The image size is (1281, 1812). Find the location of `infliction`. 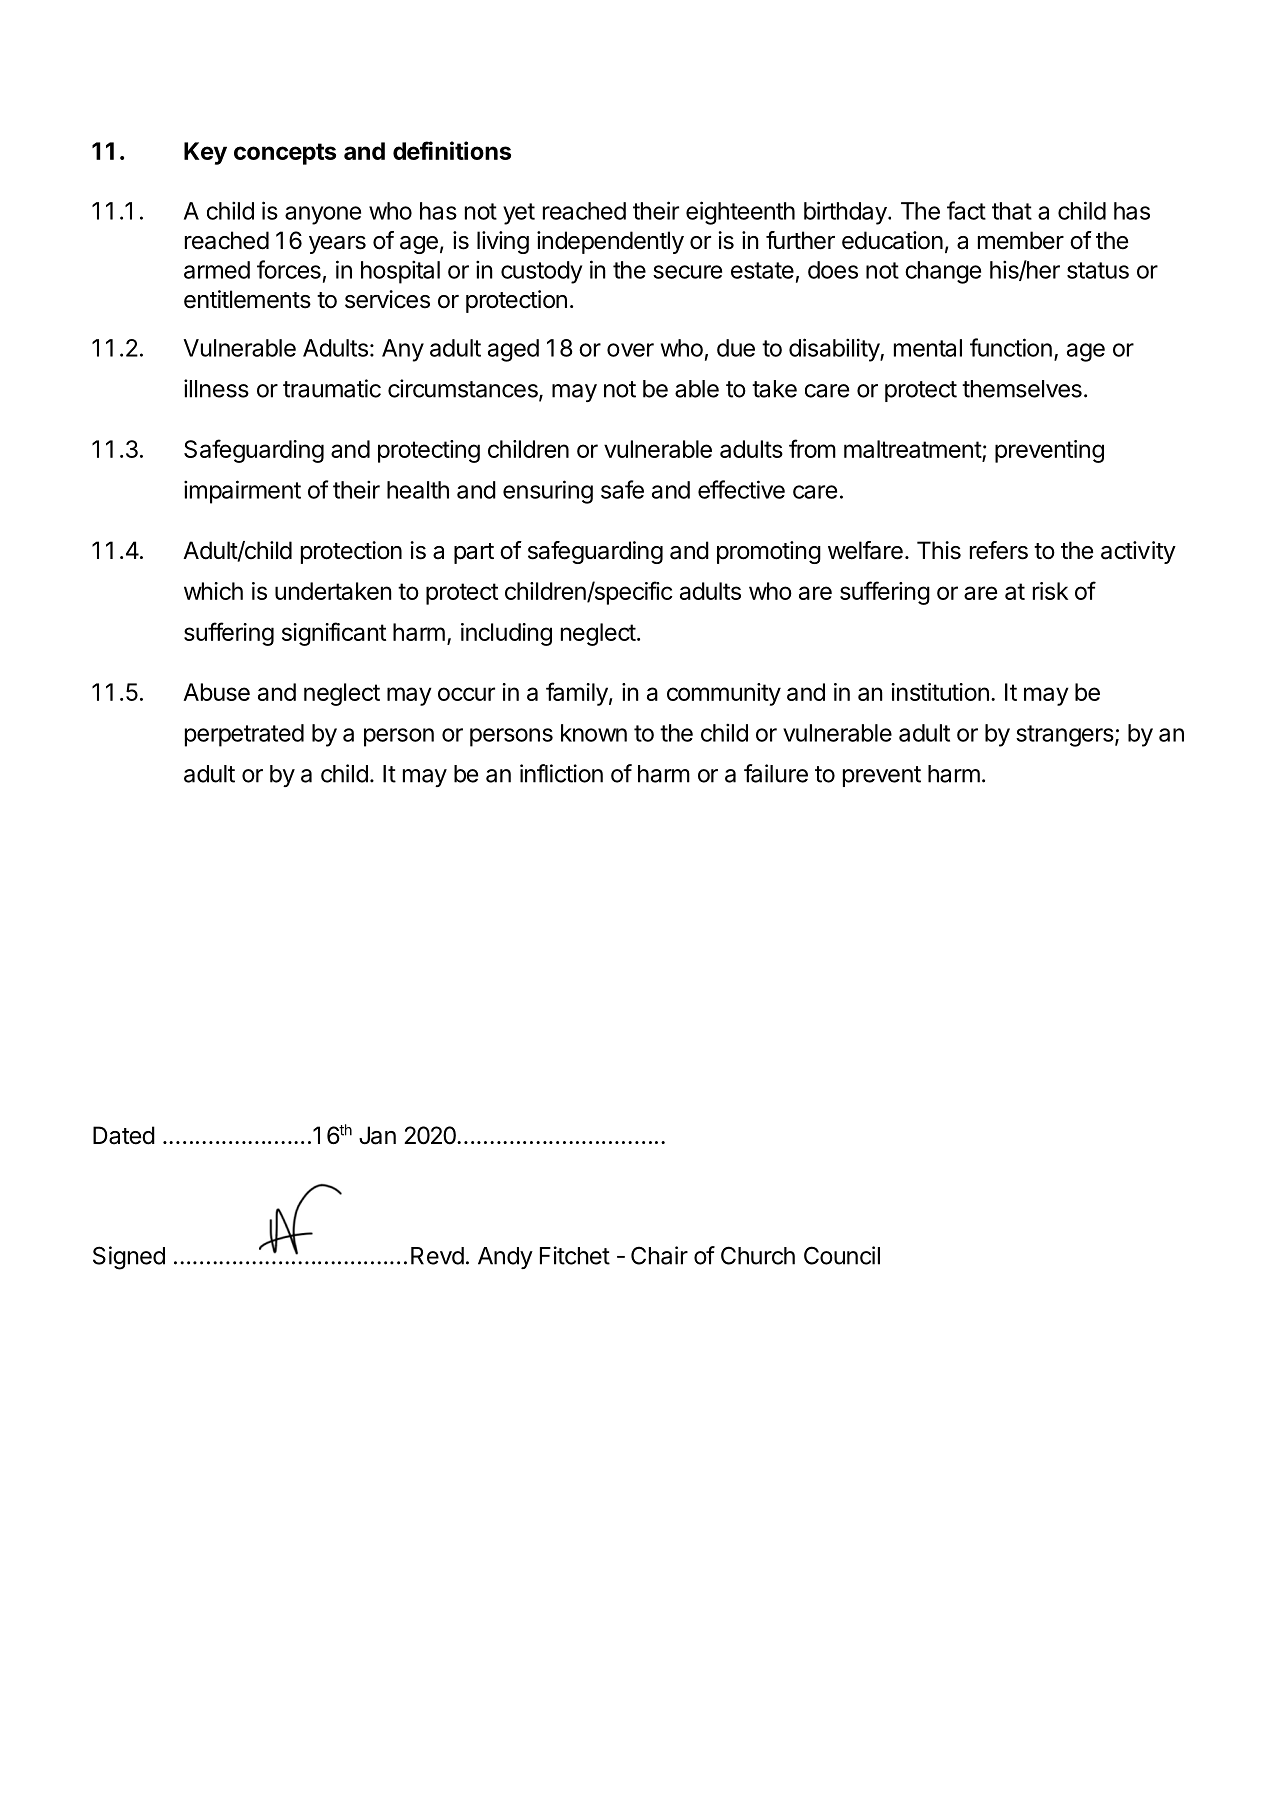

infliction is located at coordinates (561, 773).
